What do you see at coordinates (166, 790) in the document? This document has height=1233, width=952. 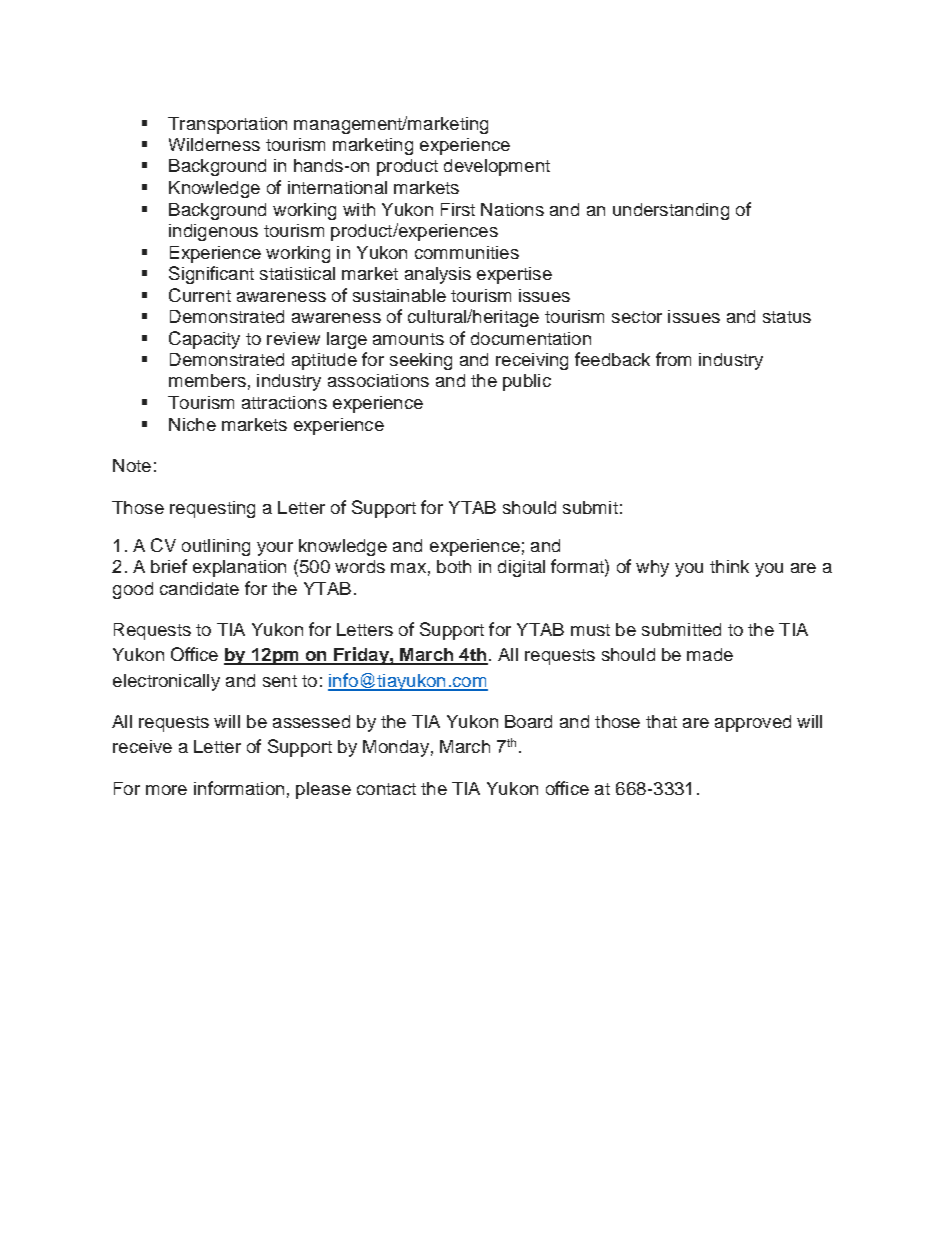 I see `more` at bounding box center [166, 790].
